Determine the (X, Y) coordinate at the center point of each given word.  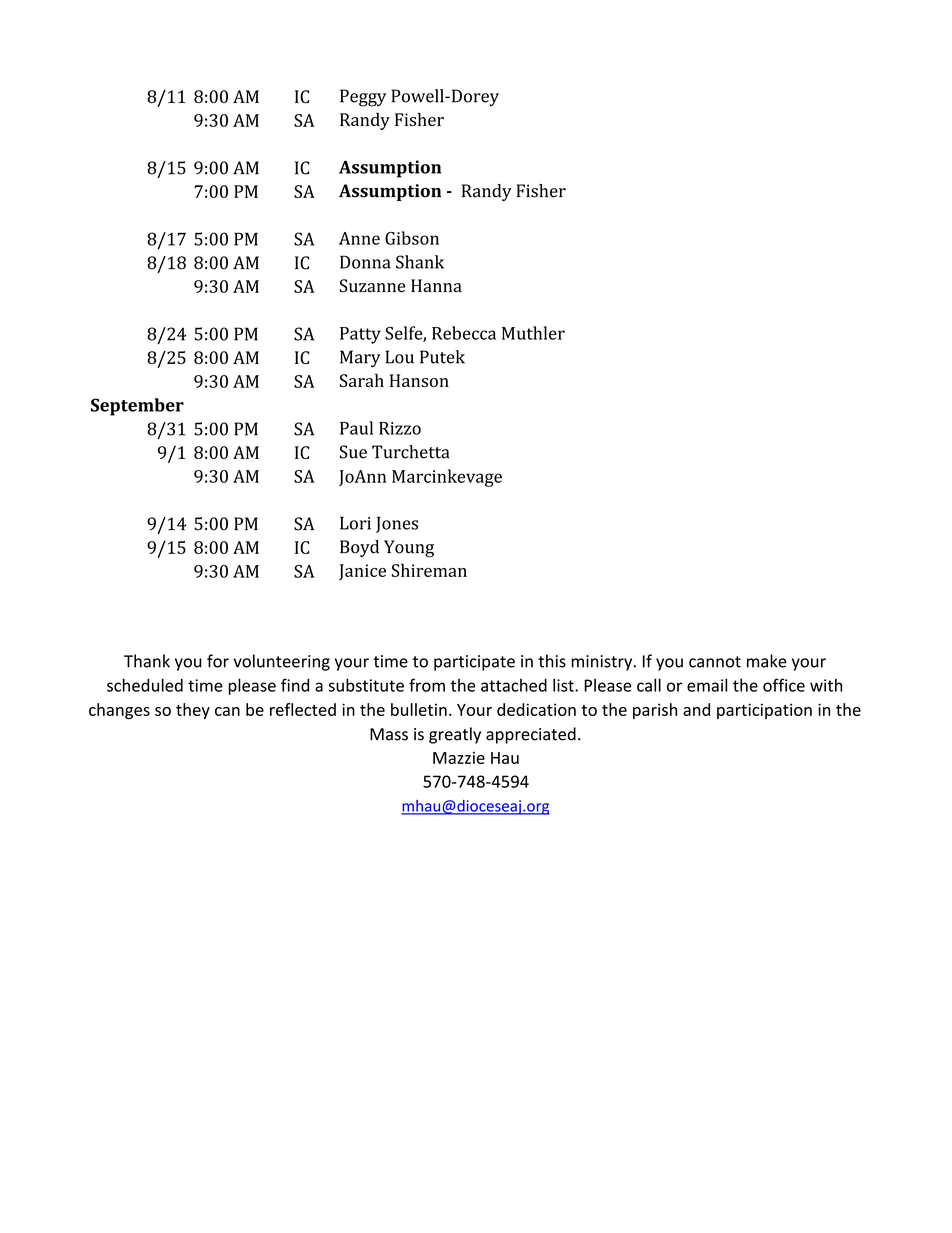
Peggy (363, 98)
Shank (420, 262)
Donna (365, 262)
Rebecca (464, 333)
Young (409, 549)
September (137, 407)
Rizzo (400, 428)
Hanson (419, 380)
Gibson (412, 238)
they (193, 711)
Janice (362, 572)
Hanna (436, 285)
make (767, 661)
